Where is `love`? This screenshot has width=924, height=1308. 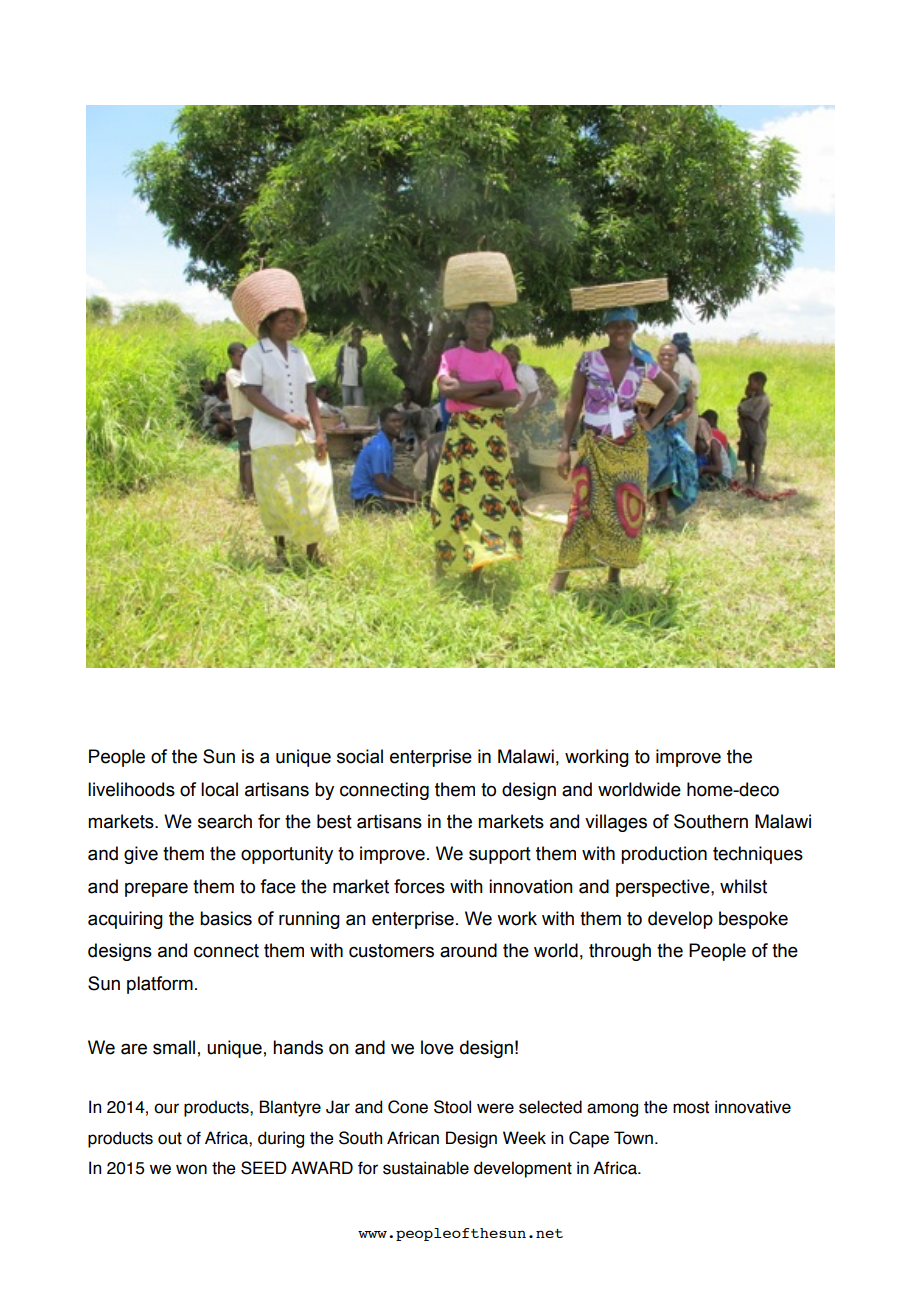 love is located at coordinates (437, 1047).
